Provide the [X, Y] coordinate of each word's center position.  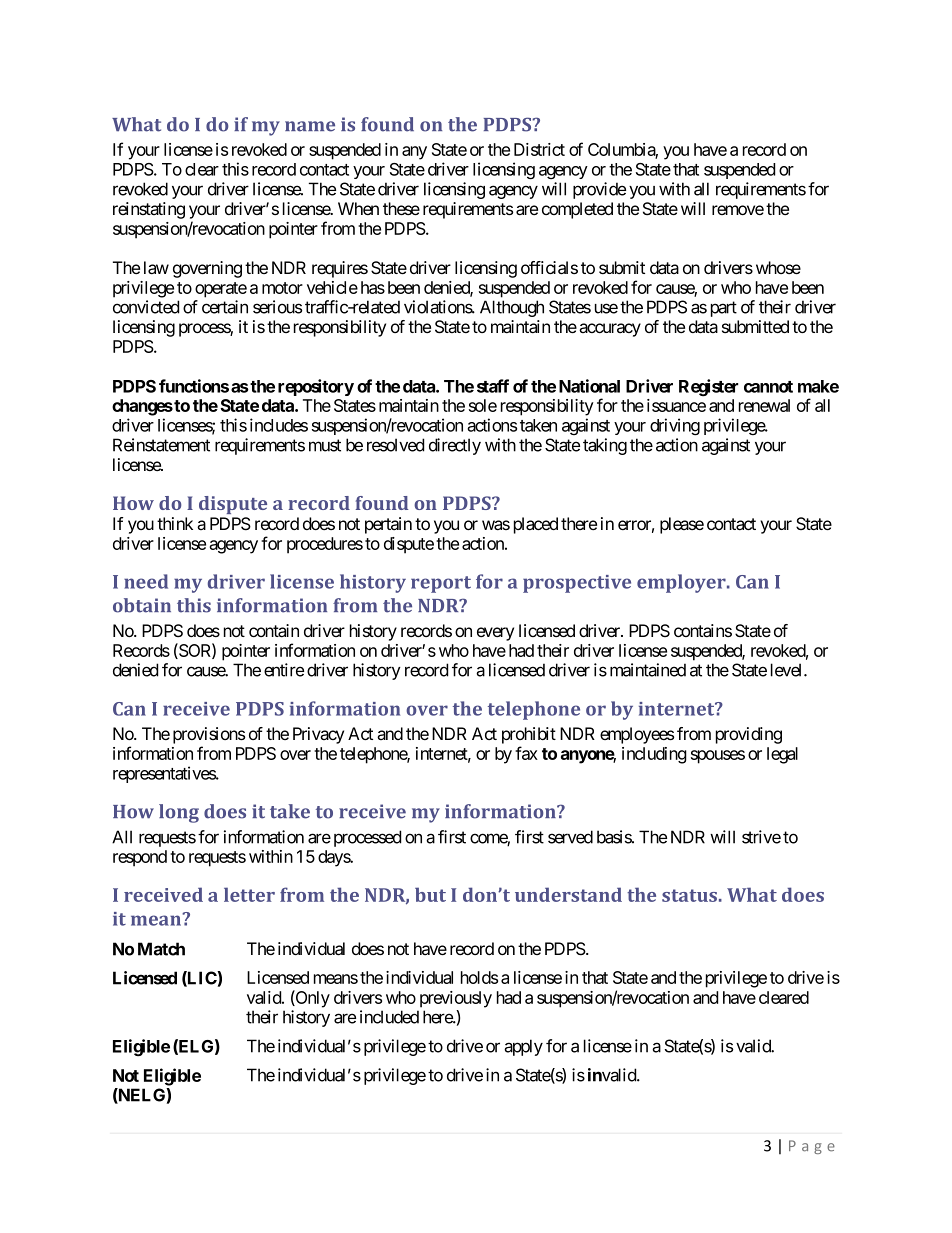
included [389, 1017]
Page [812, 1147]
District [539, 149]
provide [599, 190]
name [310, 126]
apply [523, 1047]
